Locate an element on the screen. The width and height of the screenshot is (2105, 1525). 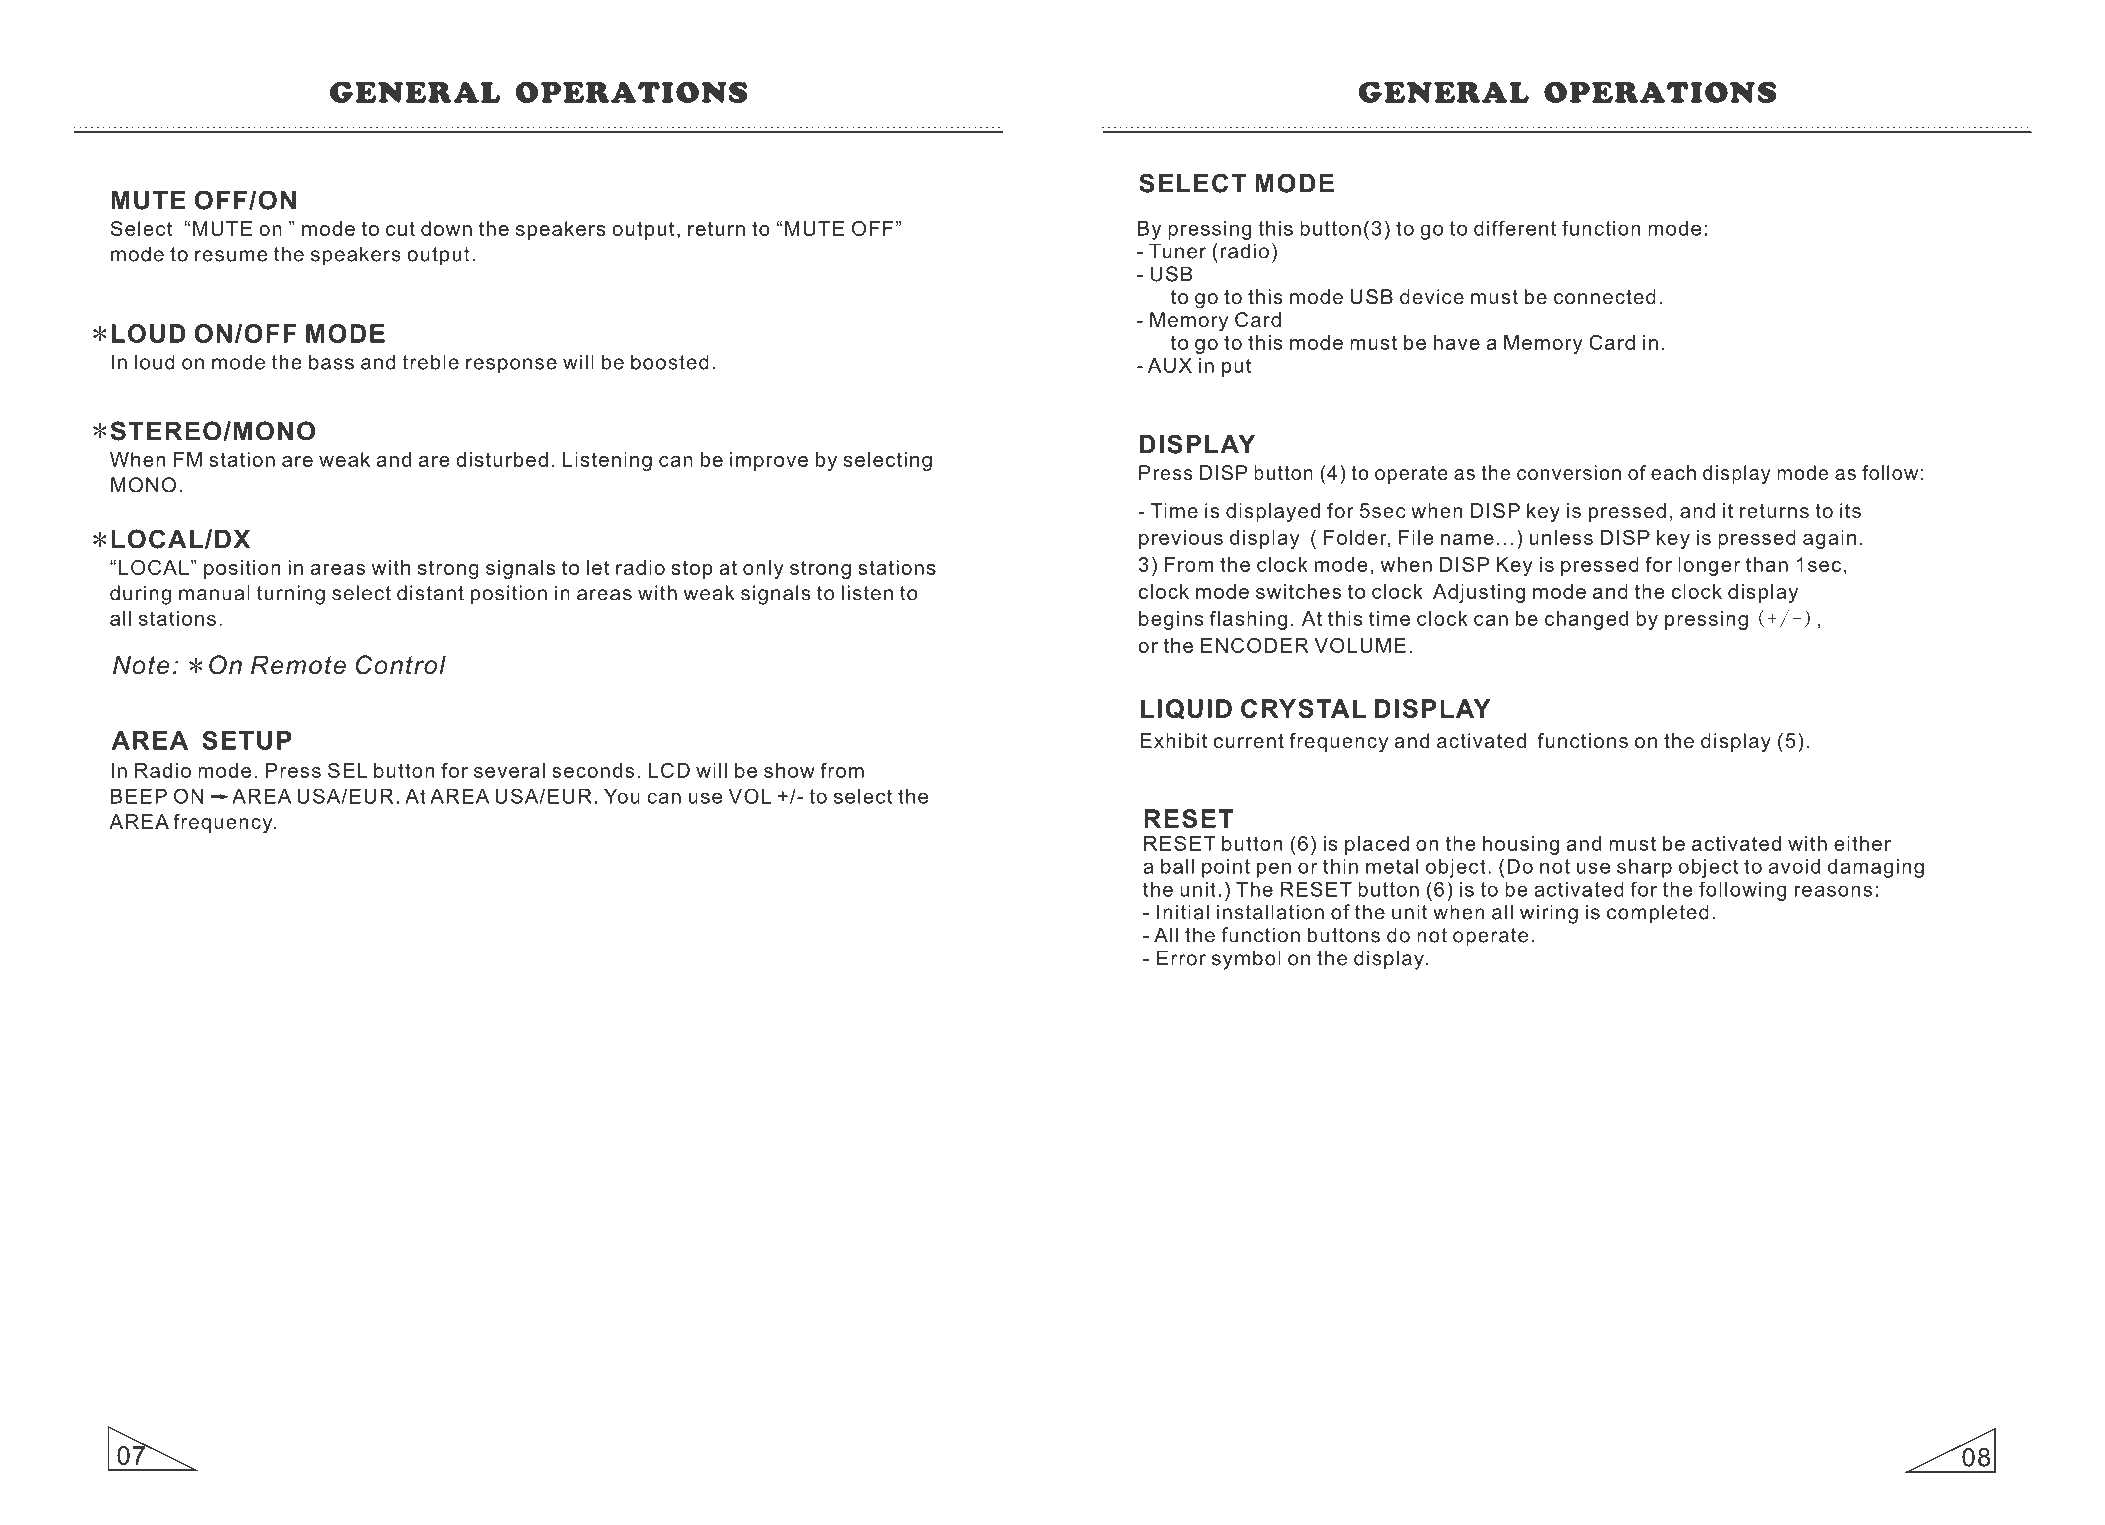
Tuner is located at coordinates (1177, 251).
